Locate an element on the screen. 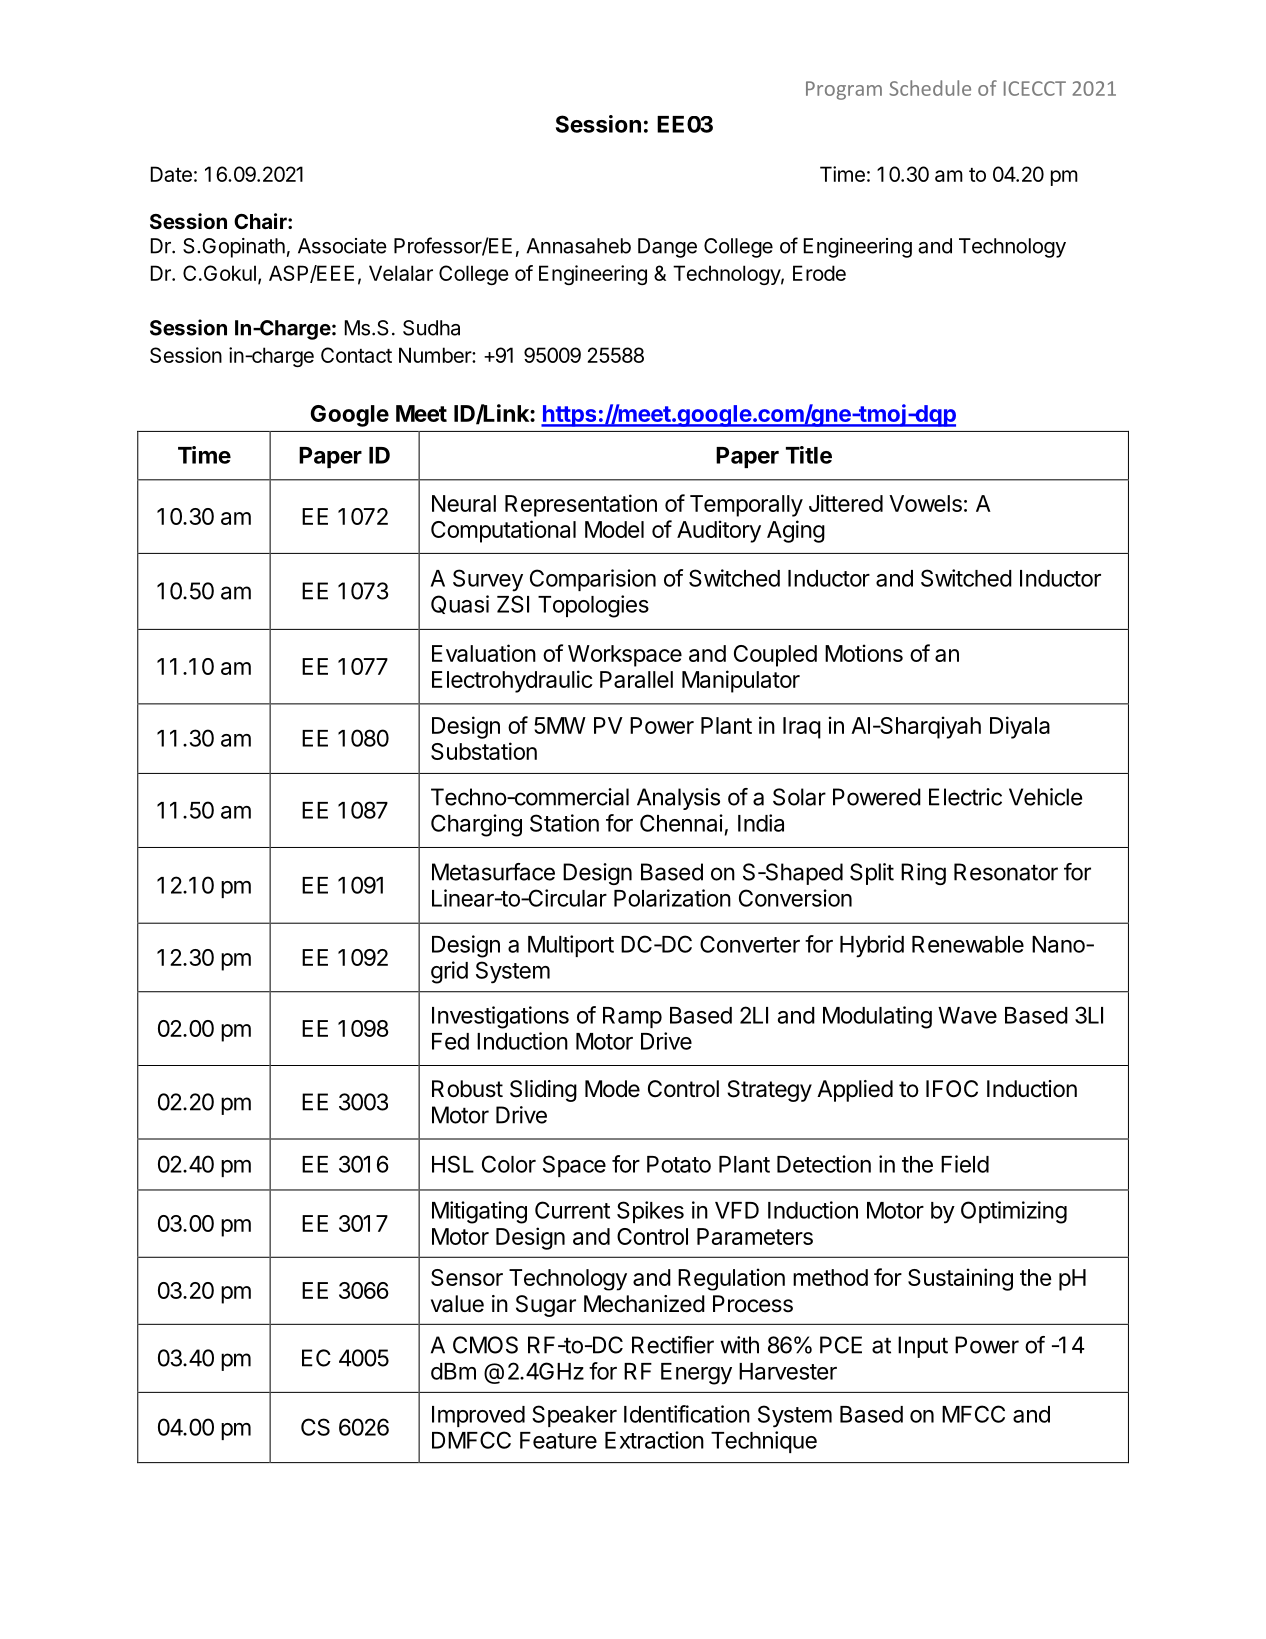 This screenshot has height=1639, width=1266. Input is located at coordinates (923, 1347).
